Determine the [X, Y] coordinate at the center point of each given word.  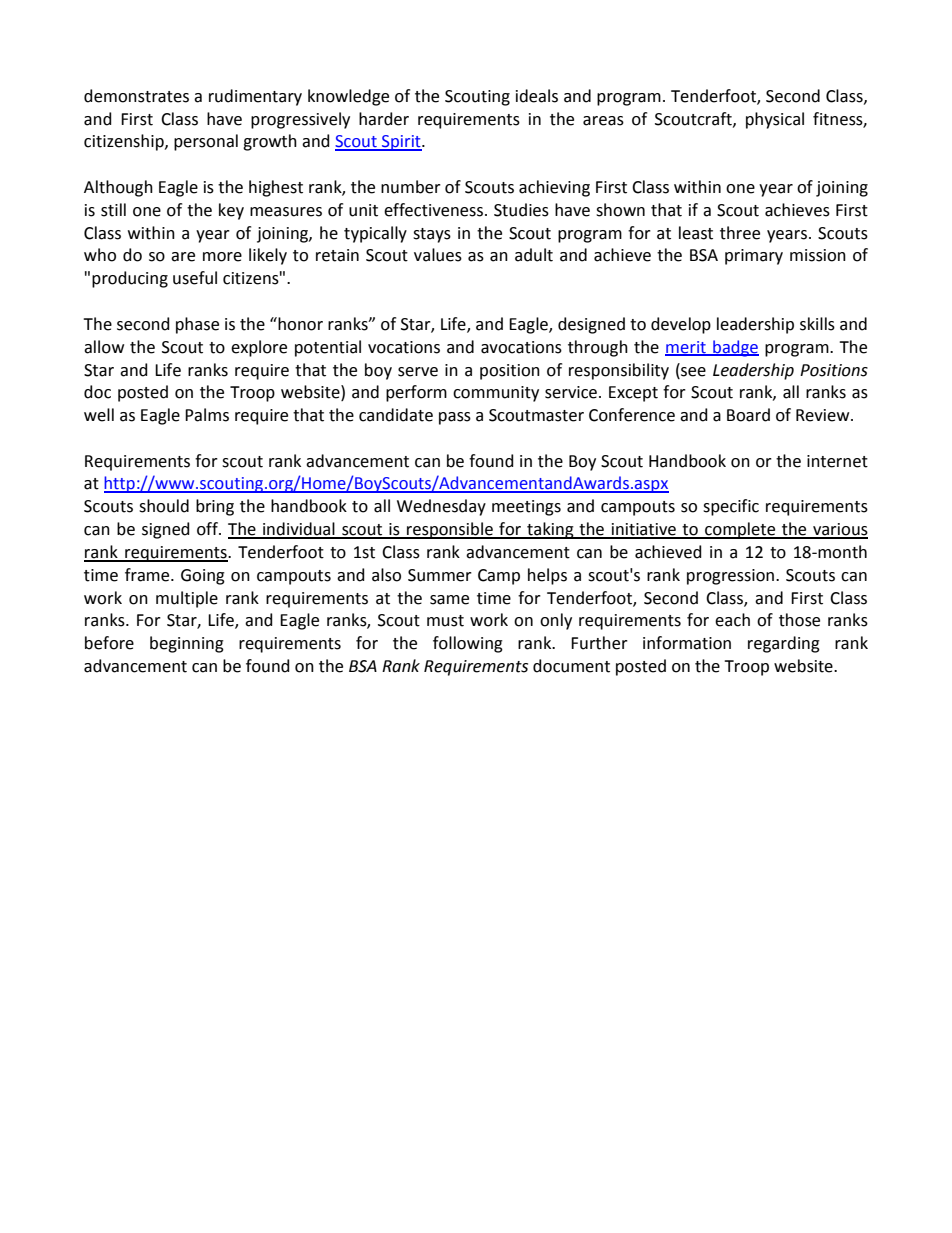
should [164, 506]
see [692, 370]
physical [775, 120]
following [468, 644]
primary [754, 257]
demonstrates [136, 96]
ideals [537, 96]
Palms [207, 415]
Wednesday [441, 507]
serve [418, 372]
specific [731, 507]
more [222, 257]
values [438, 255]
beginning [187, 644]
